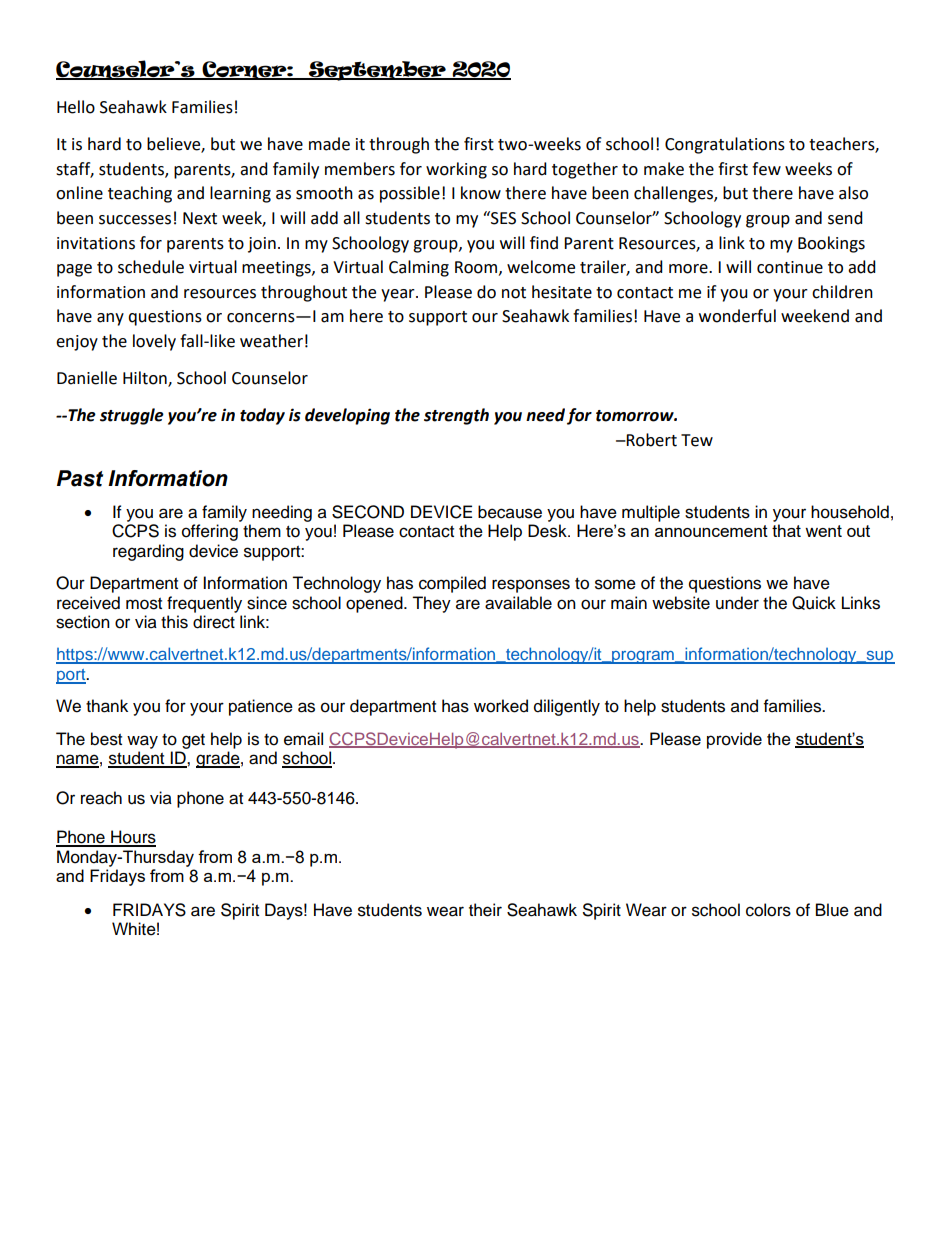 The image size is (952, 1233). What do you see at coordinates (377, 71) in the image?
I see `September` at bounding box center [377, 71].
